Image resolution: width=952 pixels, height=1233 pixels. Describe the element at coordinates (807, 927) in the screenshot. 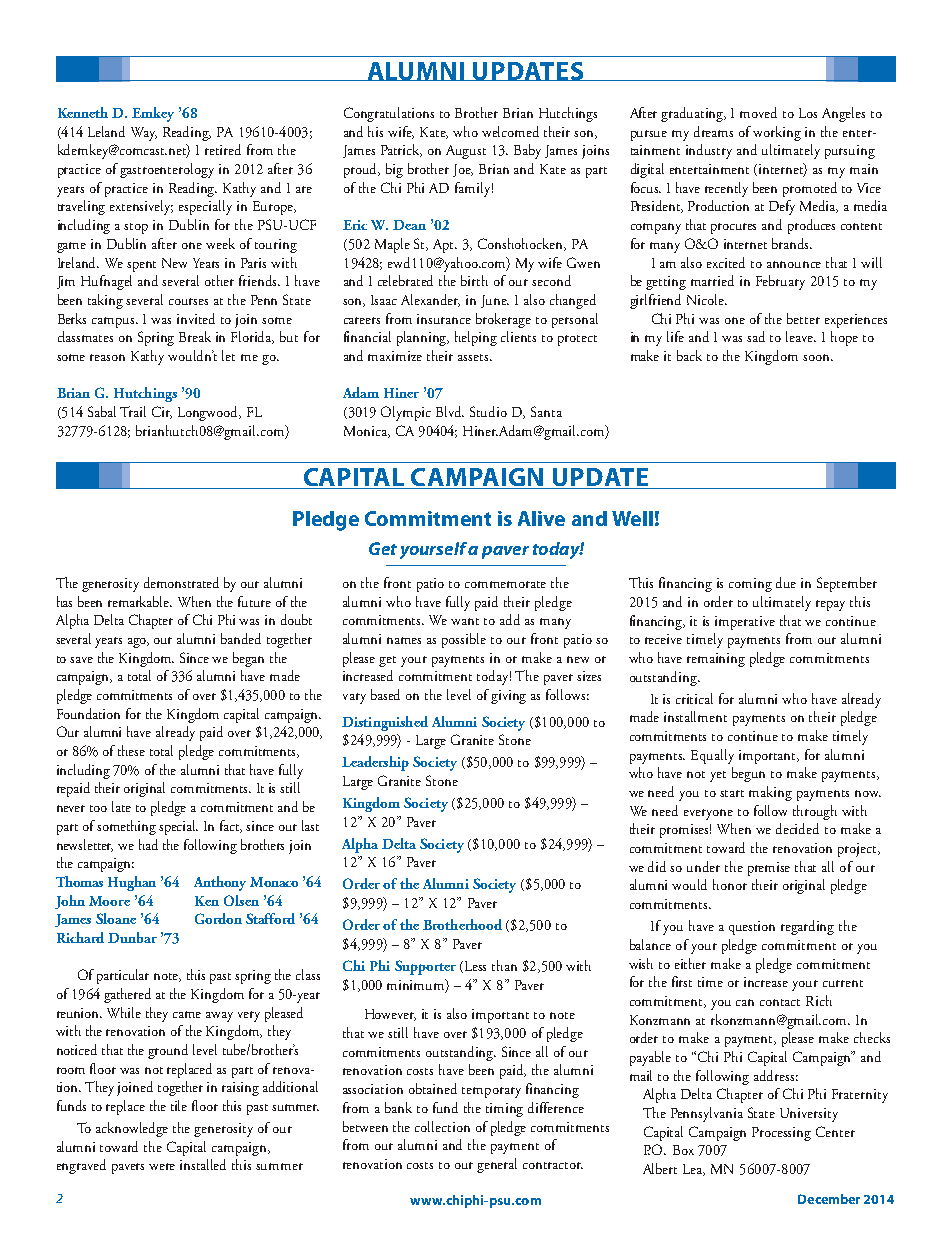

I see `regarding` at that location.
